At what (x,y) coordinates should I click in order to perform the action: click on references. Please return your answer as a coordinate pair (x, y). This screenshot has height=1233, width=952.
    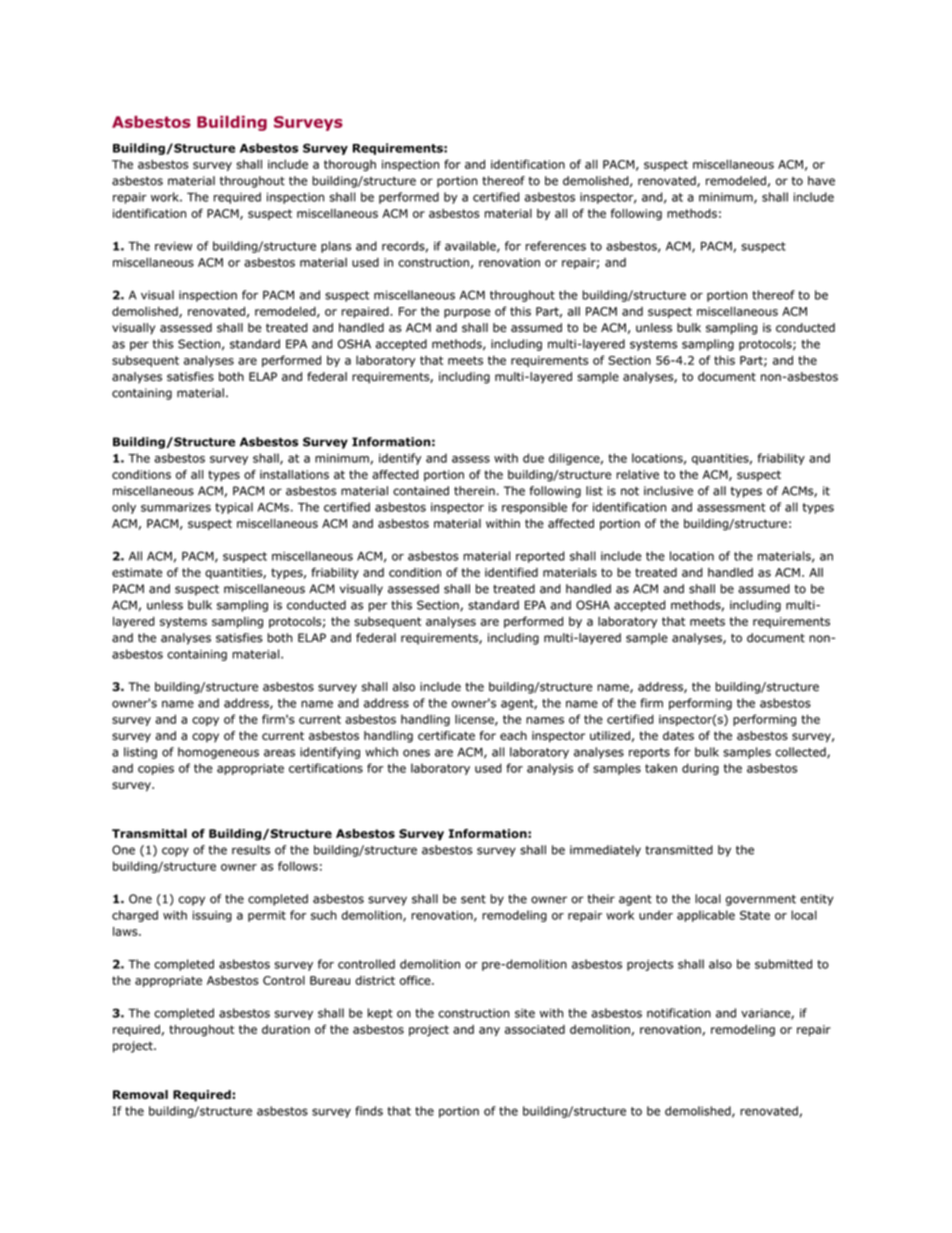
    Looking at the image, I should click on (556, 246).
